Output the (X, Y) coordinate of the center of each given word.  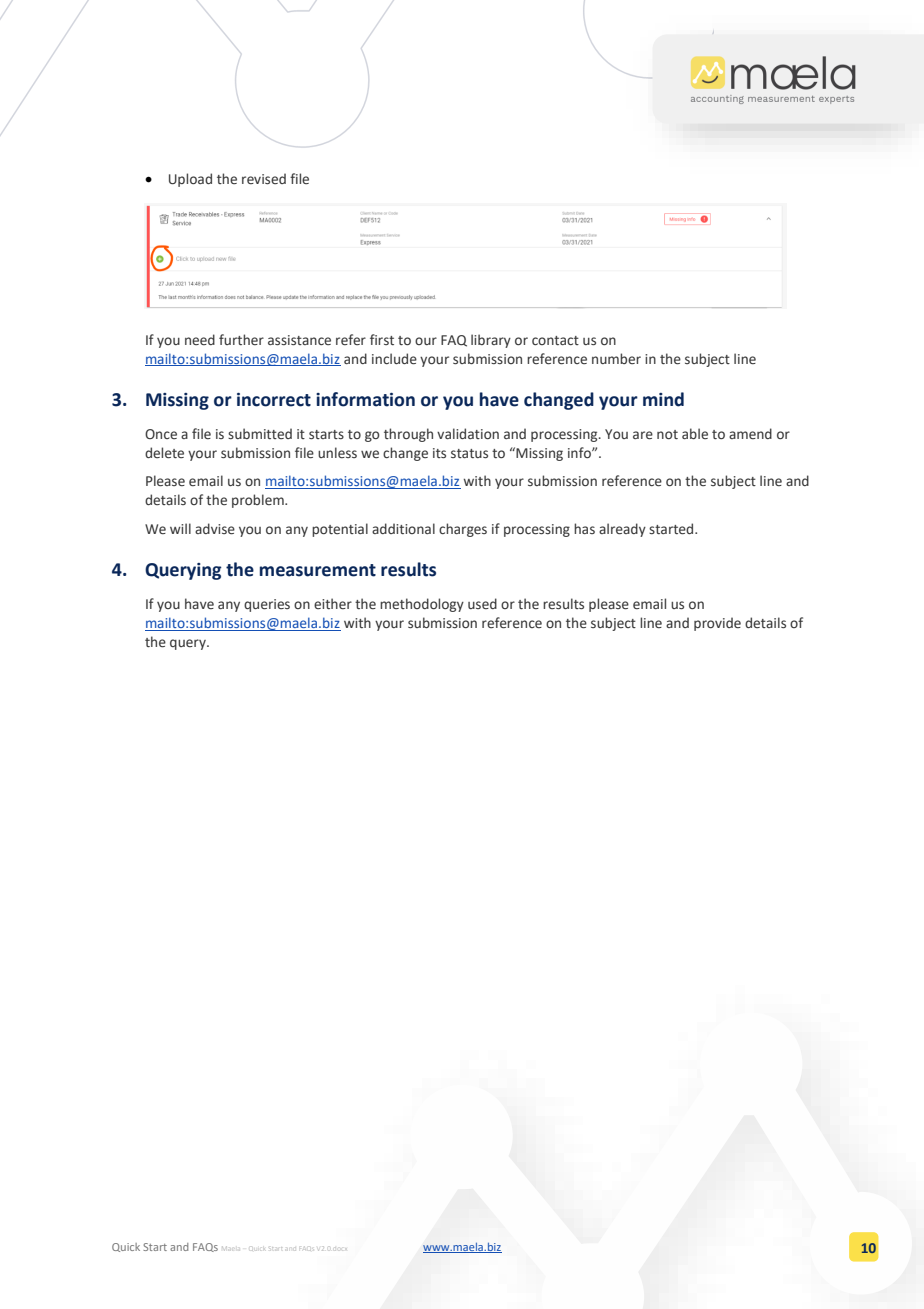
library (491, 341)
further (241, 339)
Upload (190, 180)
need (200, 339)
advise (215, 529)
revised (264, 178)
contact (555, 340)
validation (468, 433)
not (667, 434)
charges (463, 530)
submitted (260, 433)
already (622, 530)
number (616, 358)
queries (267, 605)
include (394, 359)
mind (663, 399)
